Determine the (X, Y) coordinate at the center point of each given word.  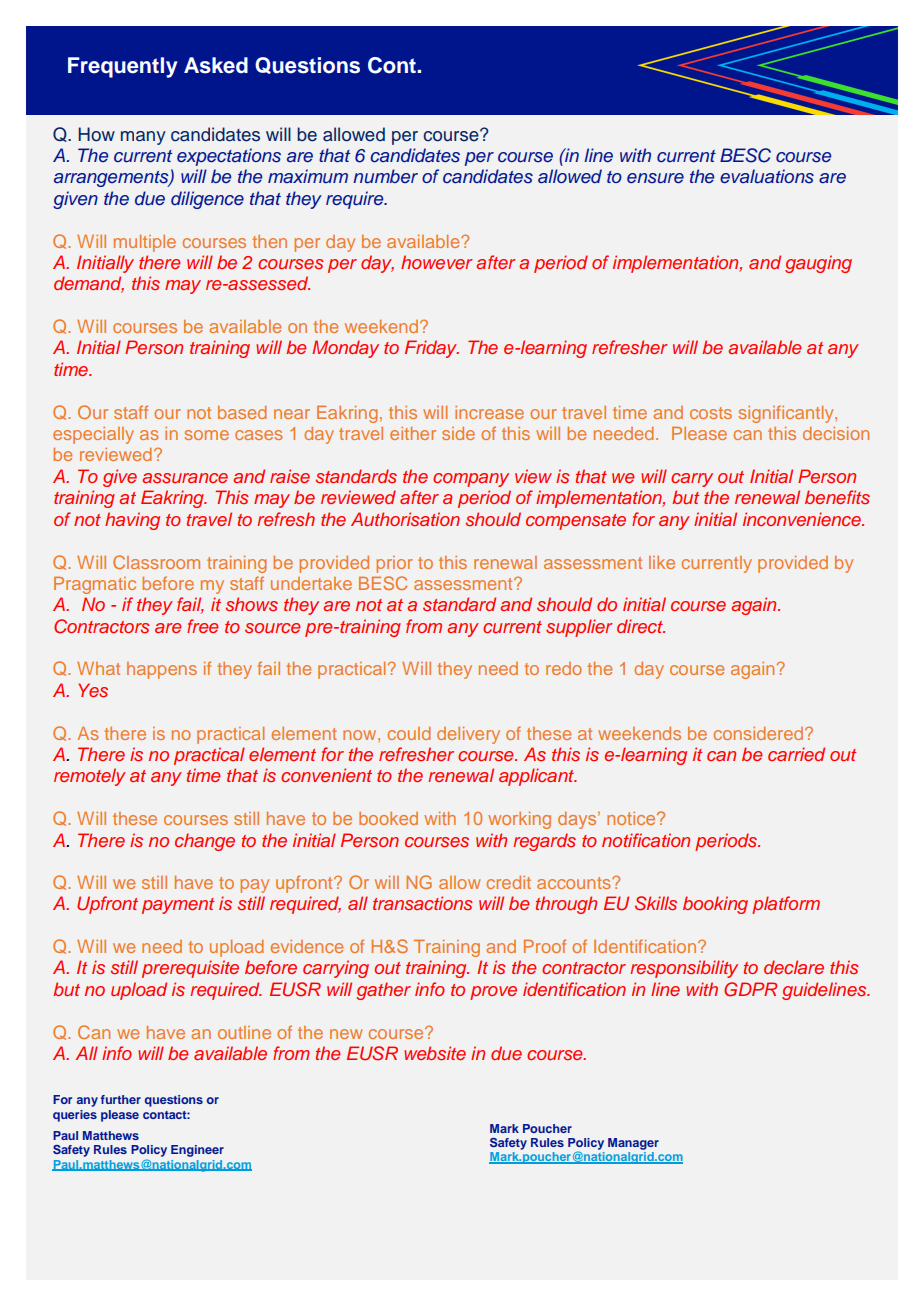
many (143, 138)
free (202, 626)
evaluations (767, 176)
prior (394, 564)
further (121, 1099)
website (435, 1053)
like (662, 562)
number (385, 176)
